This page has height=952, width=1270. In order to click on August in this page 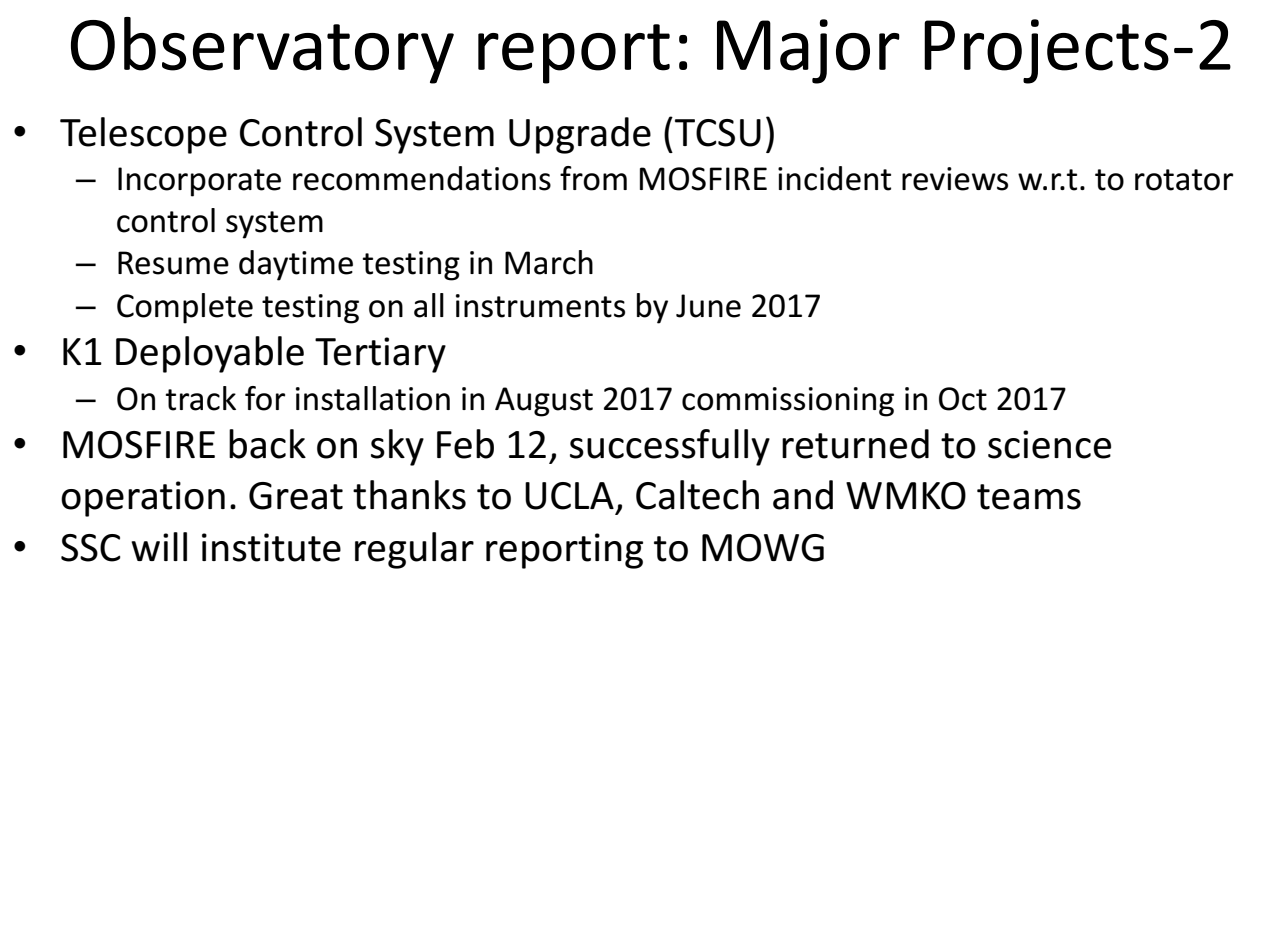, I will do `click(544, 402)`.
